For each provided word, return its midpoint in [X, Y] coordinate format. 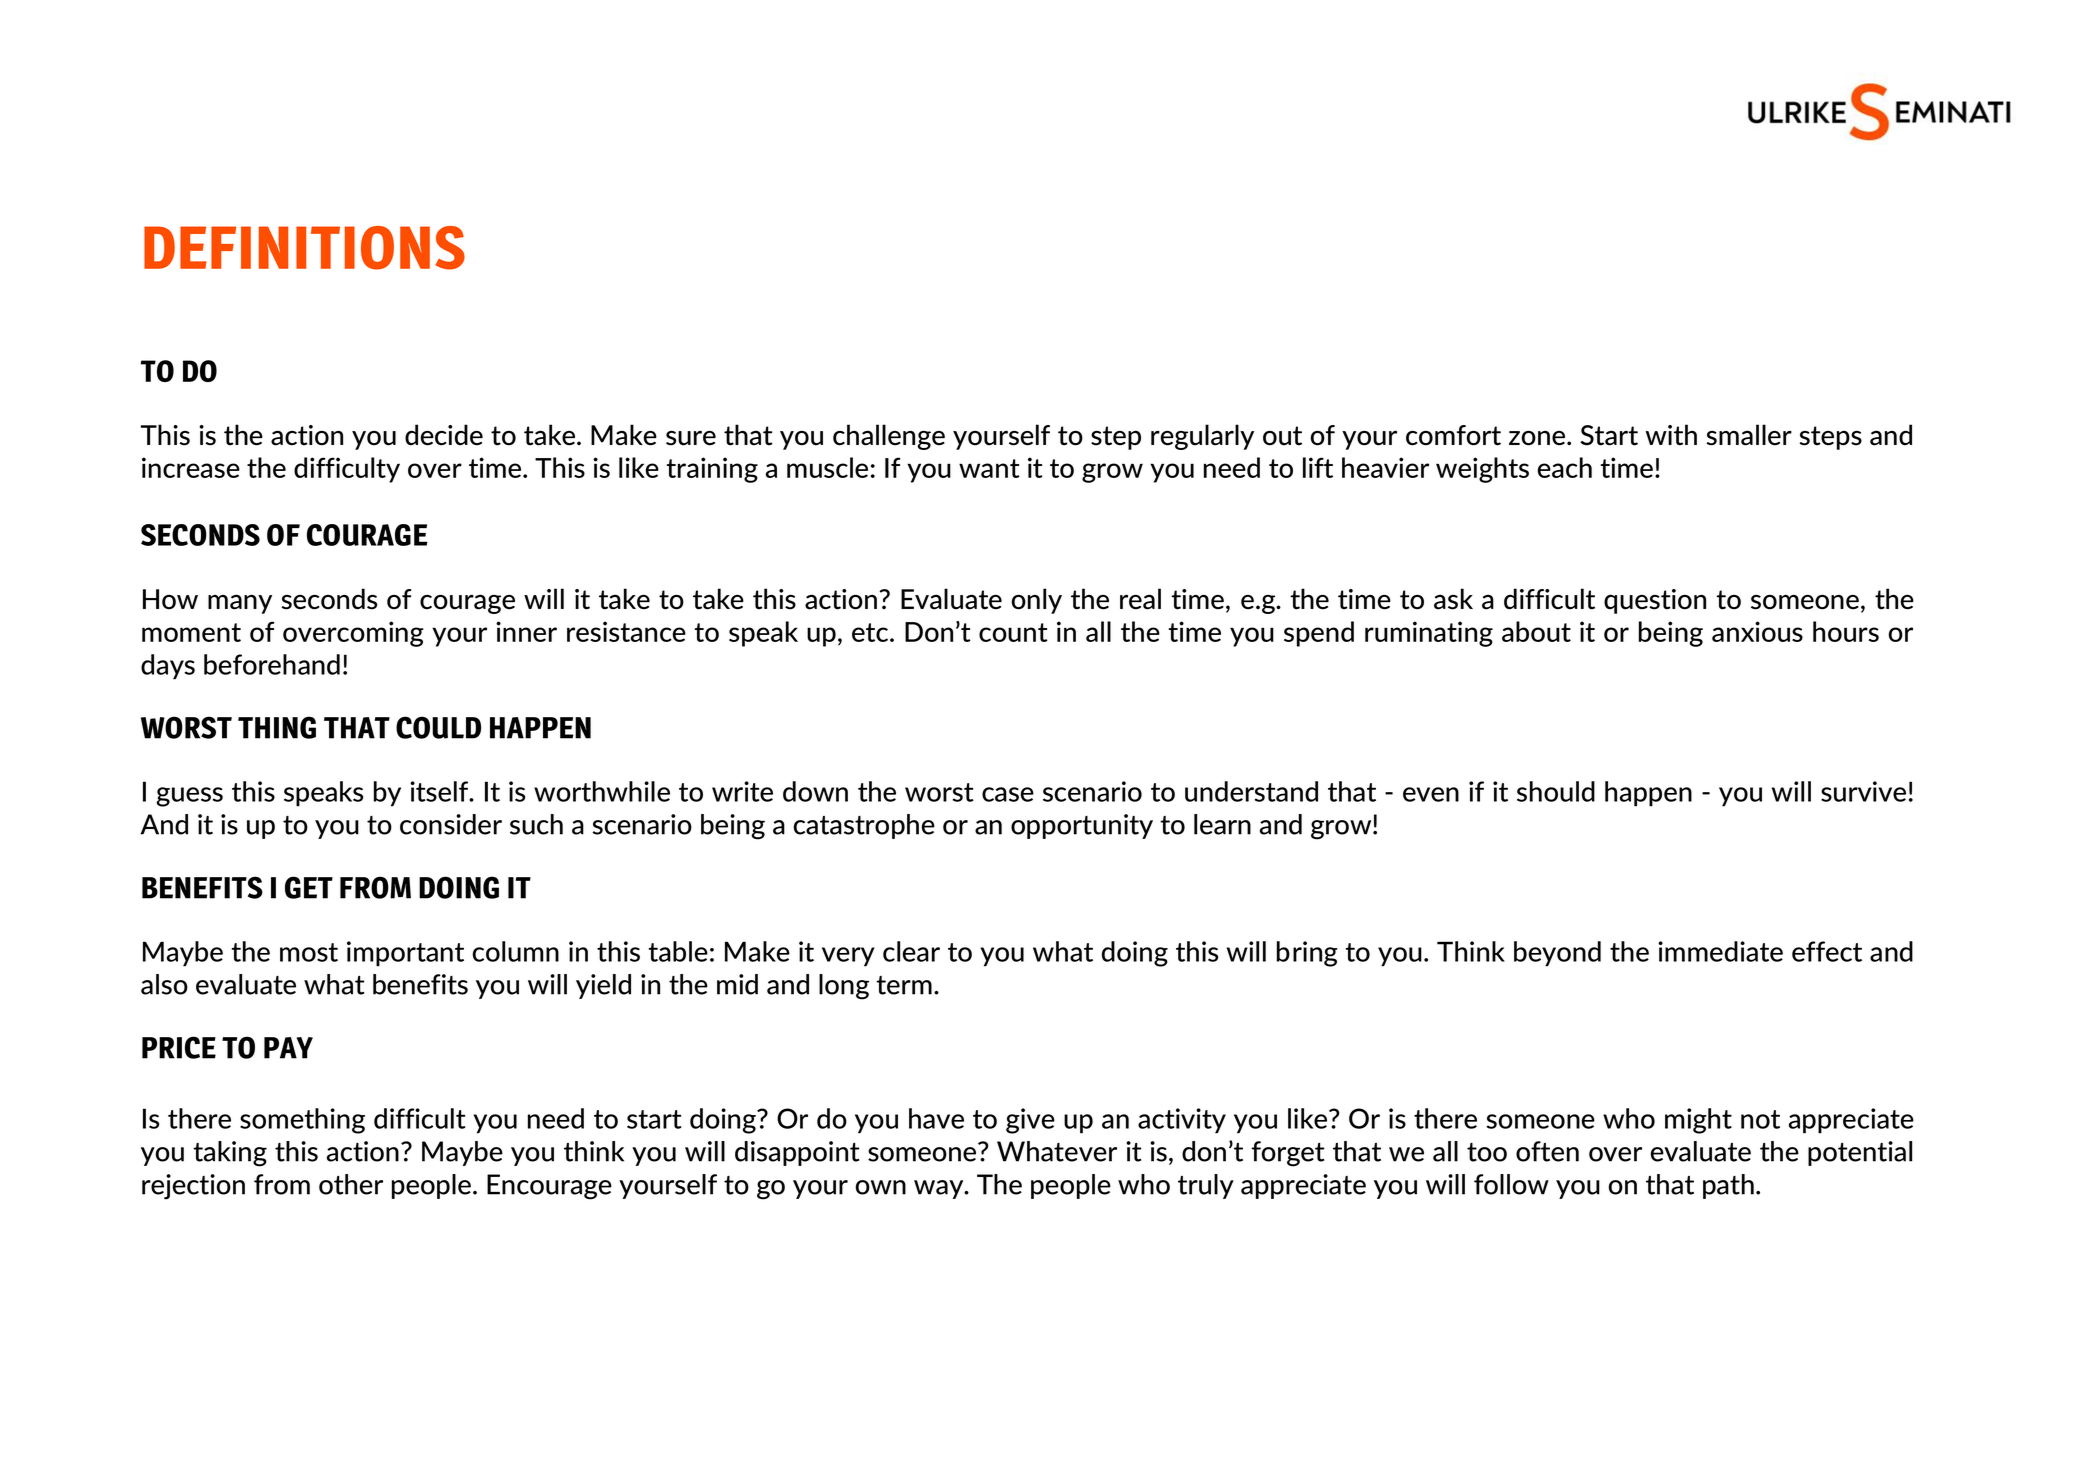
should [1556, 791]
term [904, 985]
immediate [1720, 951]
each [1564, 467]
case [1008, 794]
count [1013, 632]
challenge [889, 437]
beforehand [272, 664]
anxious [1757, 631]
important [405, 954]
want [989, 468]
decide [444, 435]
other [351, 1184]
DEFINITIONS [304, 248]
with [1671, 435]
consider [451, 824]
